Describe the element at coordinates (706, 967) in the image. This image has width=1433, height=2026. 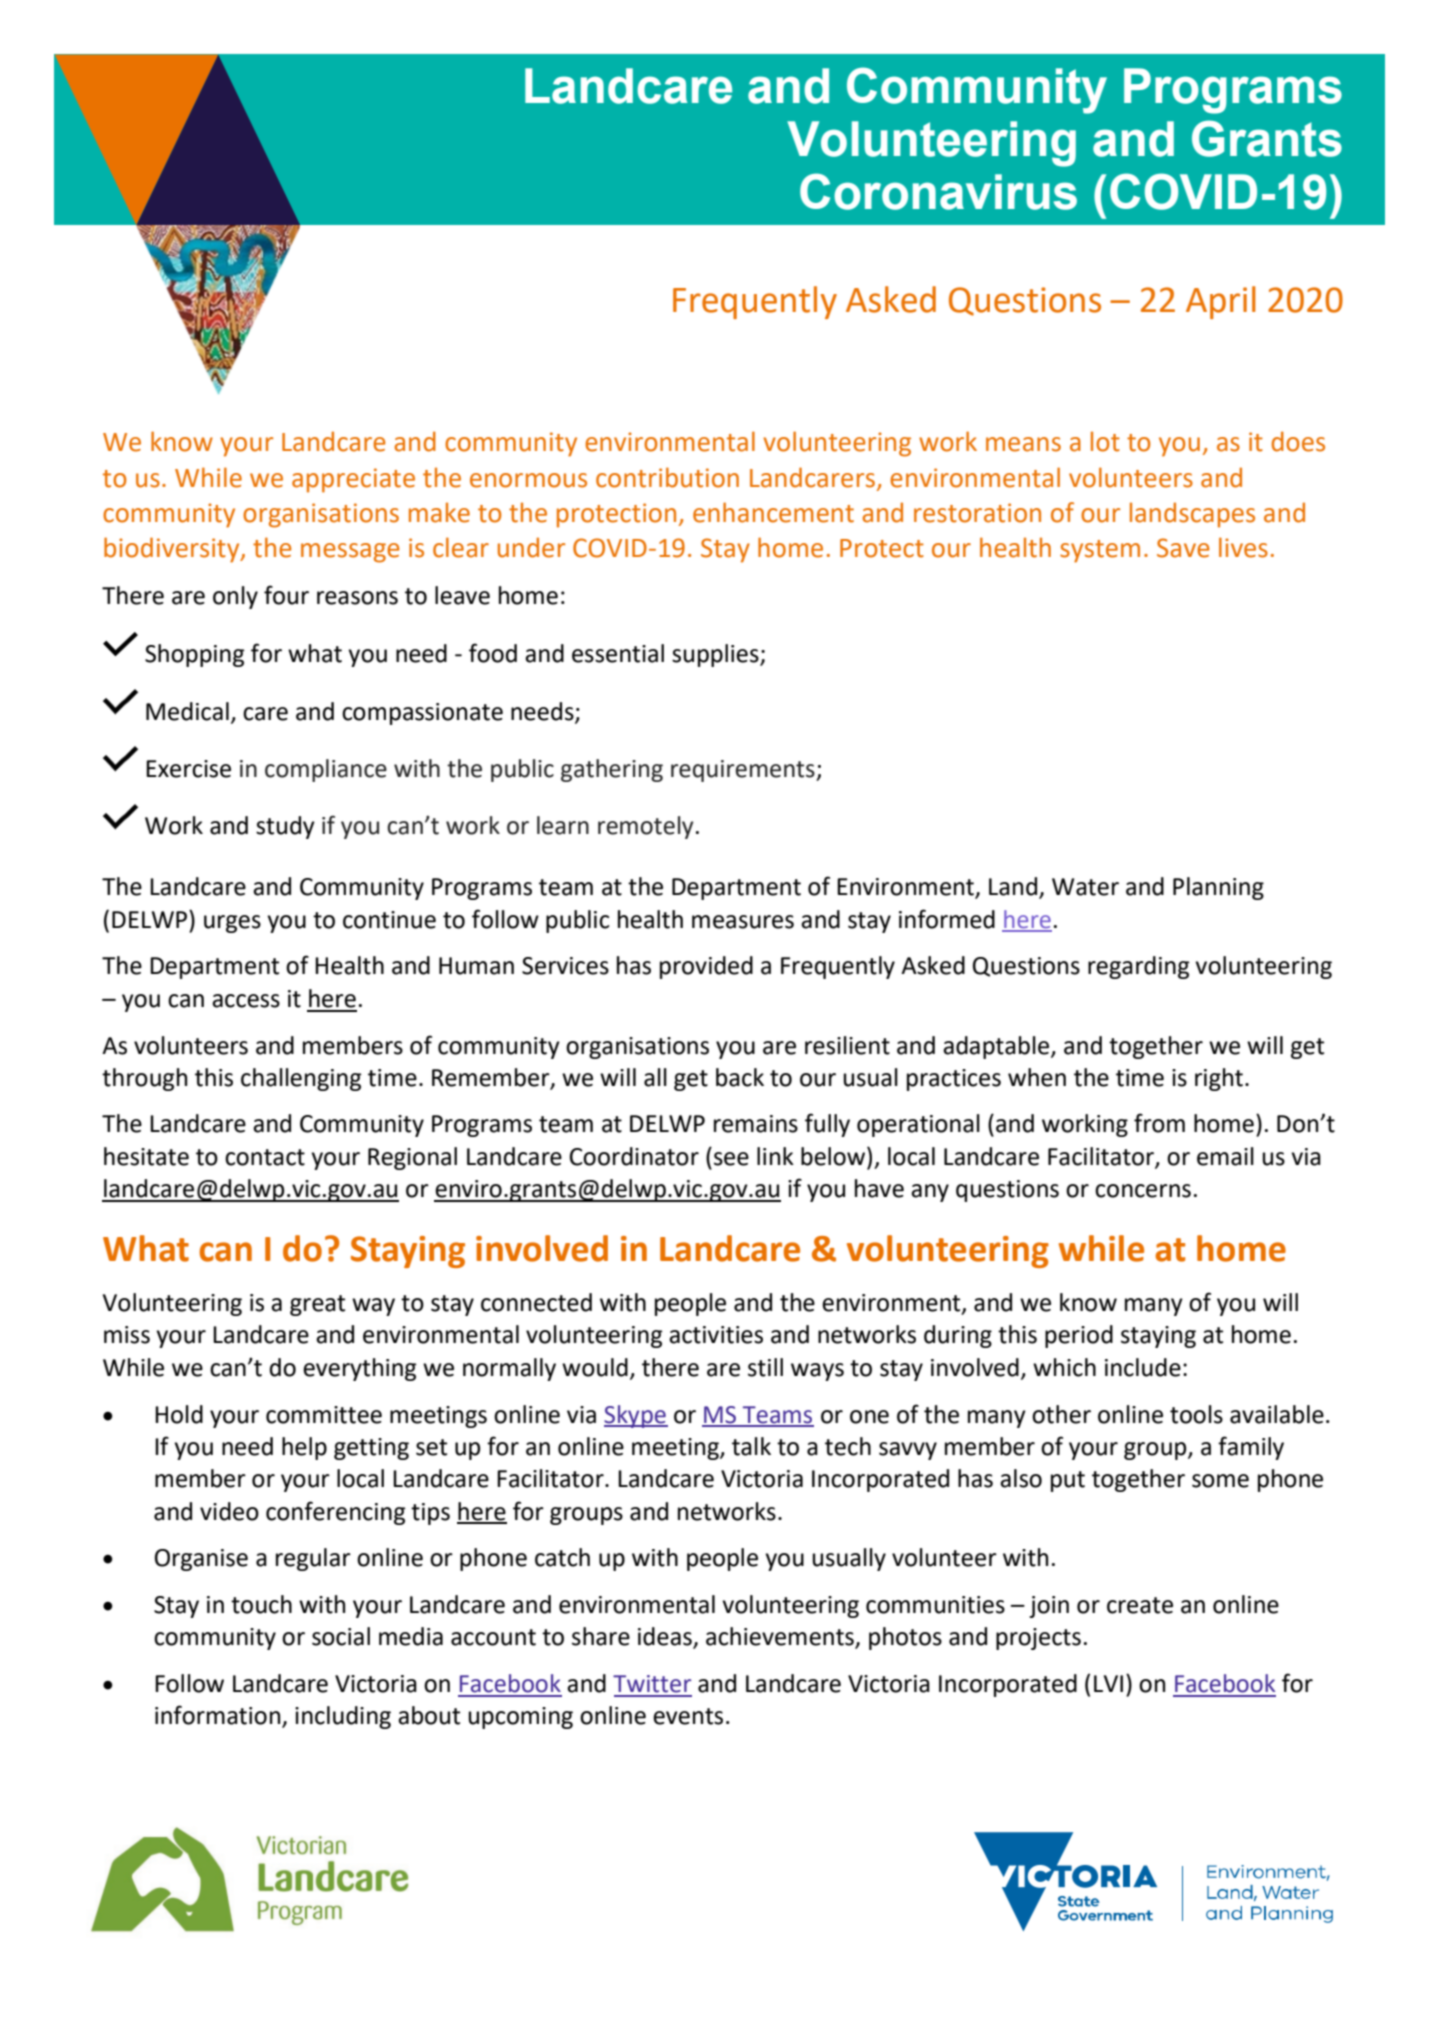
I see `provided` at that location.
